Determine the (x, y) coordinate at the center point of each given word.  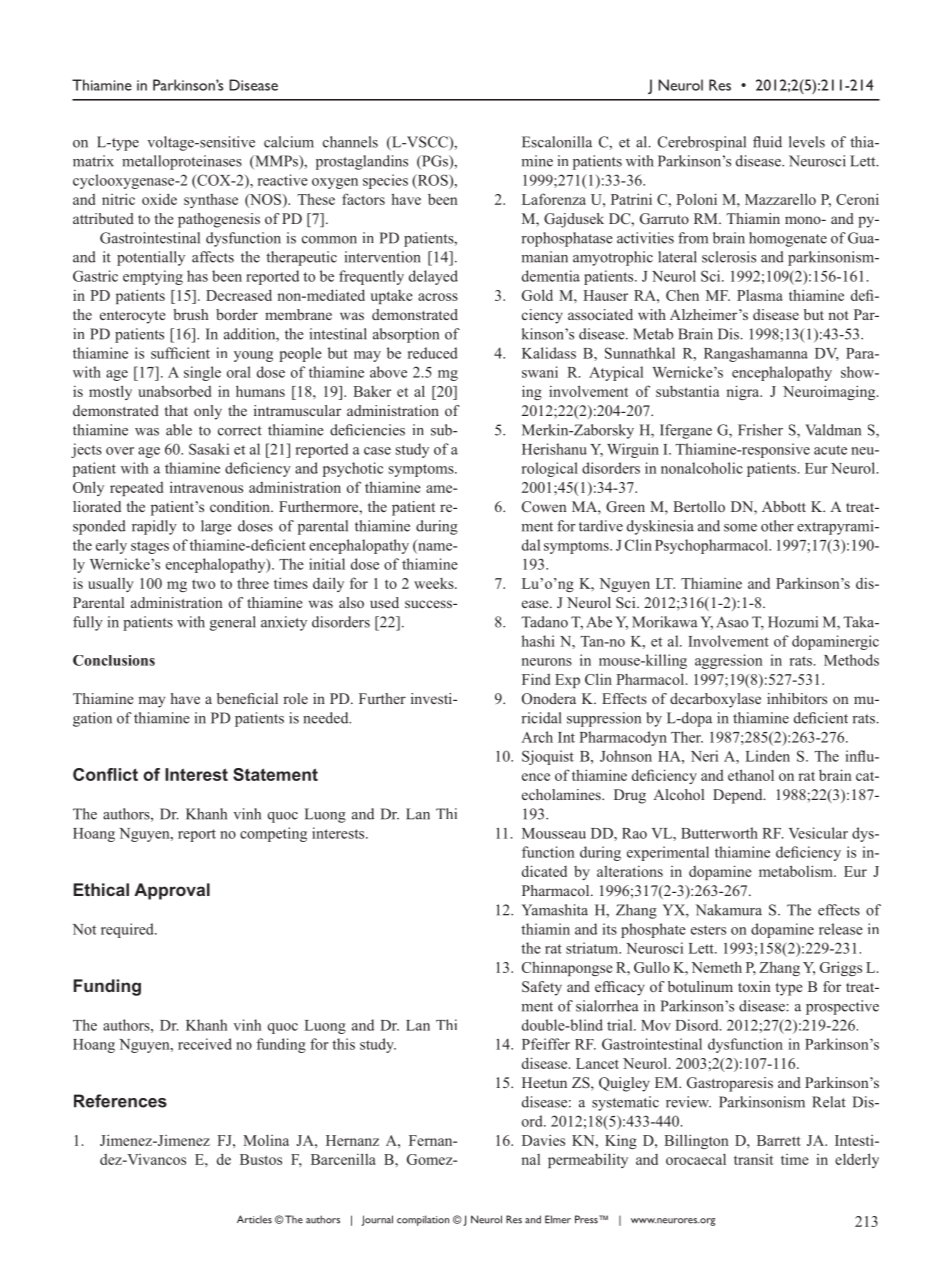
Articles (254, 1219)
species (385, 181)
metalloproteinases (182, 162)
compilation (423, 1220)
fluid (767, 142)
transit (753, 1159)
